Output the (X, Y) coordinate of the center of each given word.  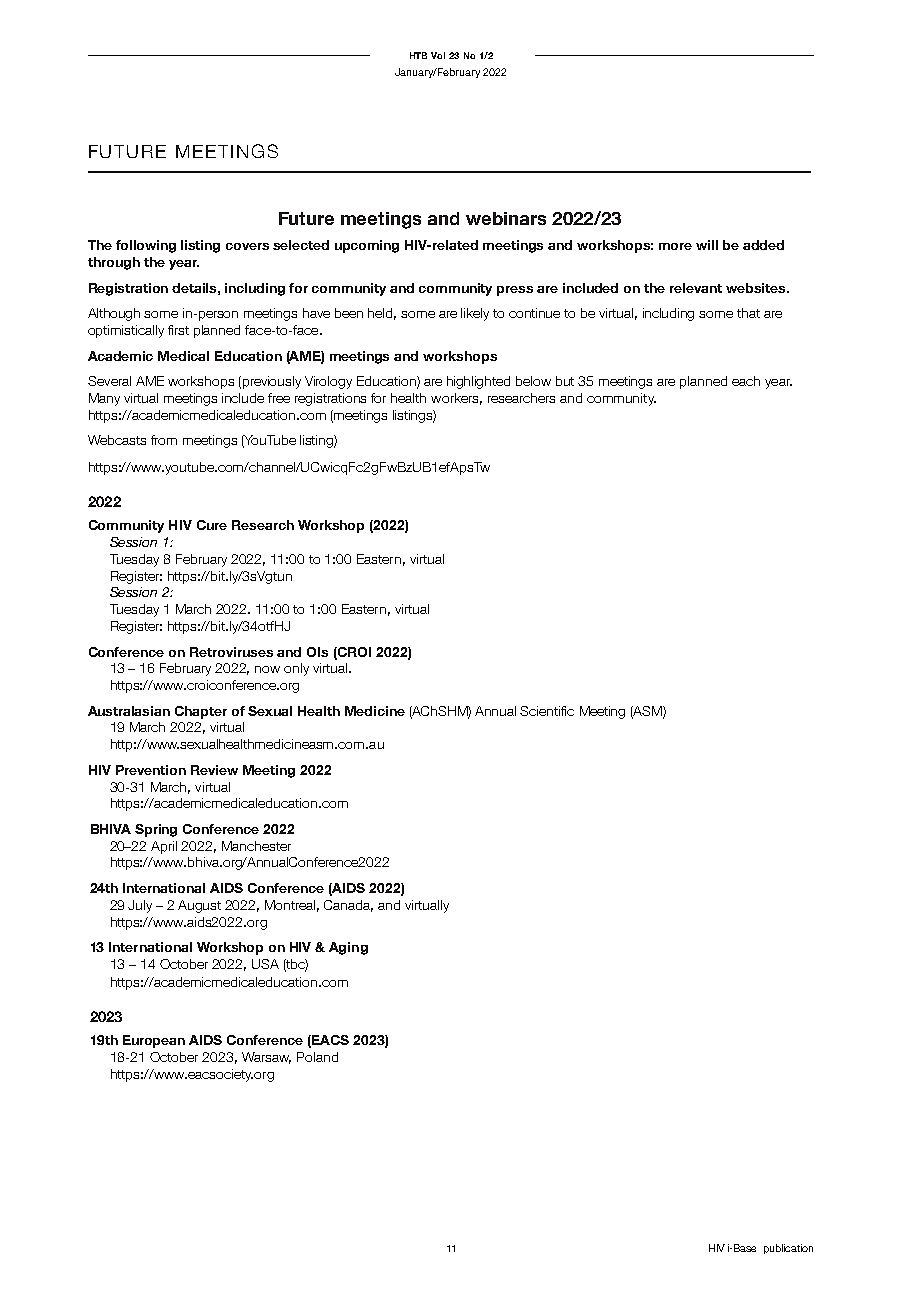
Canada (348, 906)
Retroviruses (231, 652)
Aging (348, 948)
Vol (438, 55)
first (178, 330)
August (199, 906)
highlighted (478, 382)
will (707, 245)
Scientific (547, 711)
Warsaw (266, 1058)
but (565, 381)
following (146, 246)
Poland (317, 1057)
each (746, 381)
